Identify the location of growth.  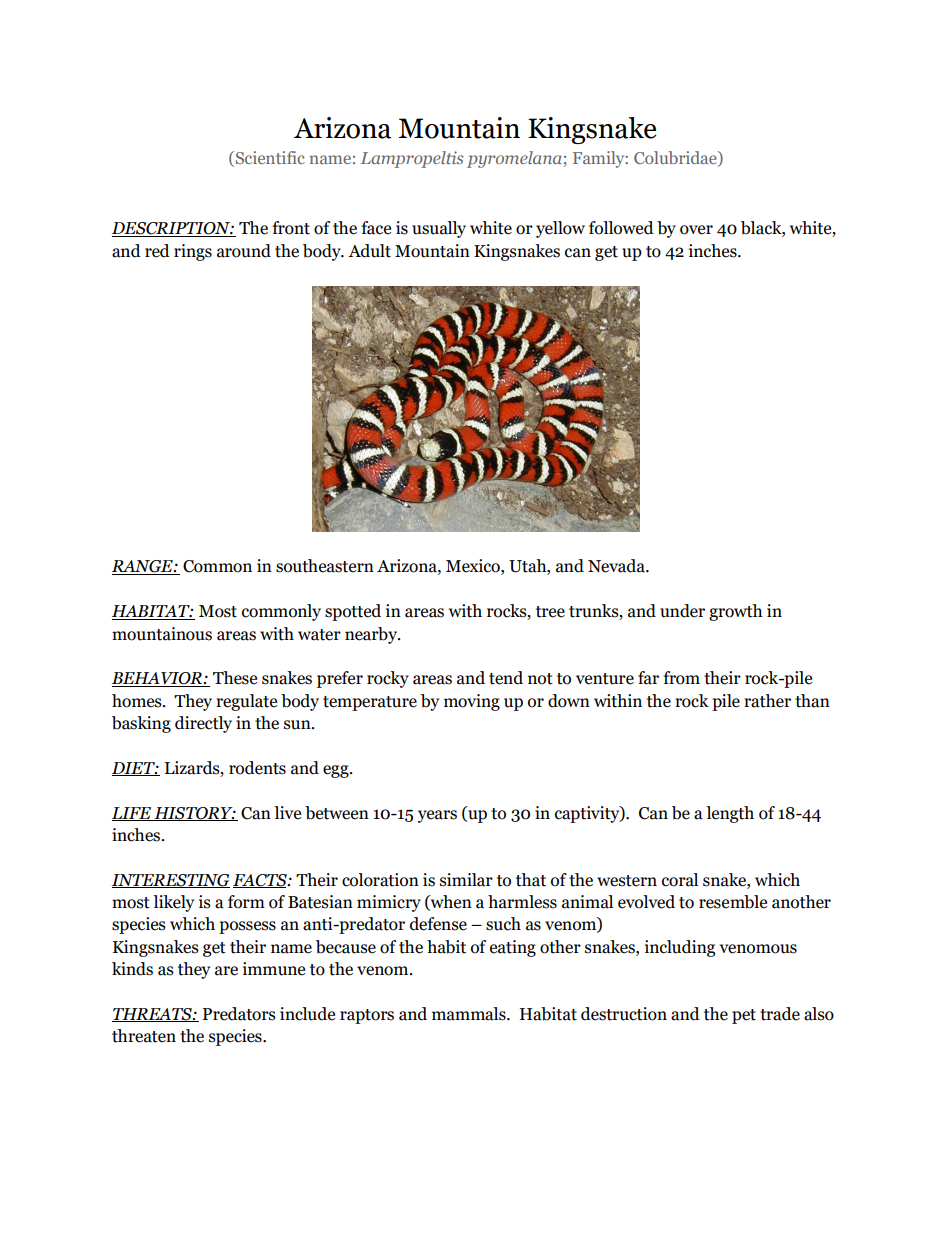
(735, 612).
